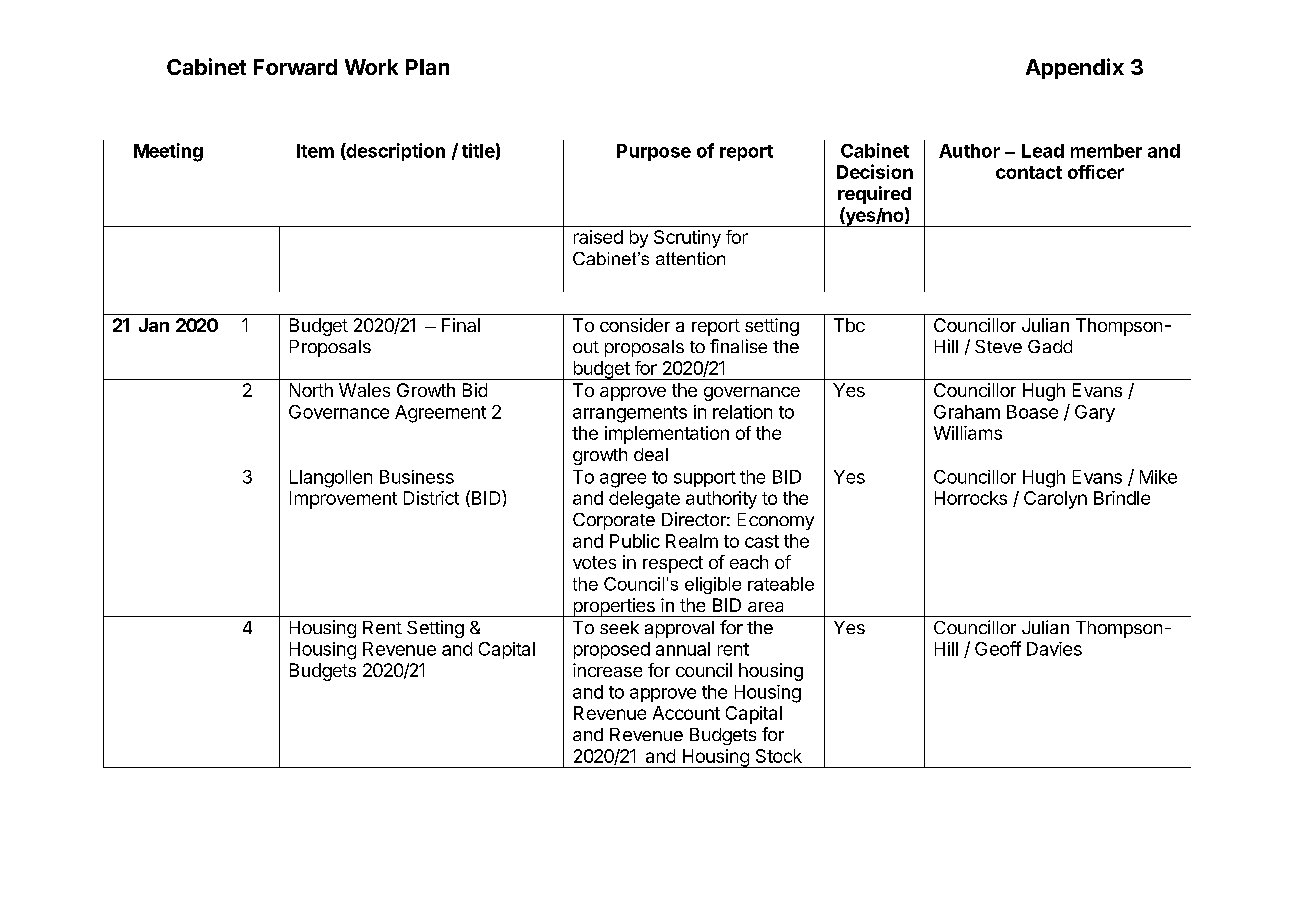 The width and height of the screenshot is (1308, 924). What do you see at coordinates (654, 152) in the screenshot?
I see `Purpose` at bounding box center [654, 152].
